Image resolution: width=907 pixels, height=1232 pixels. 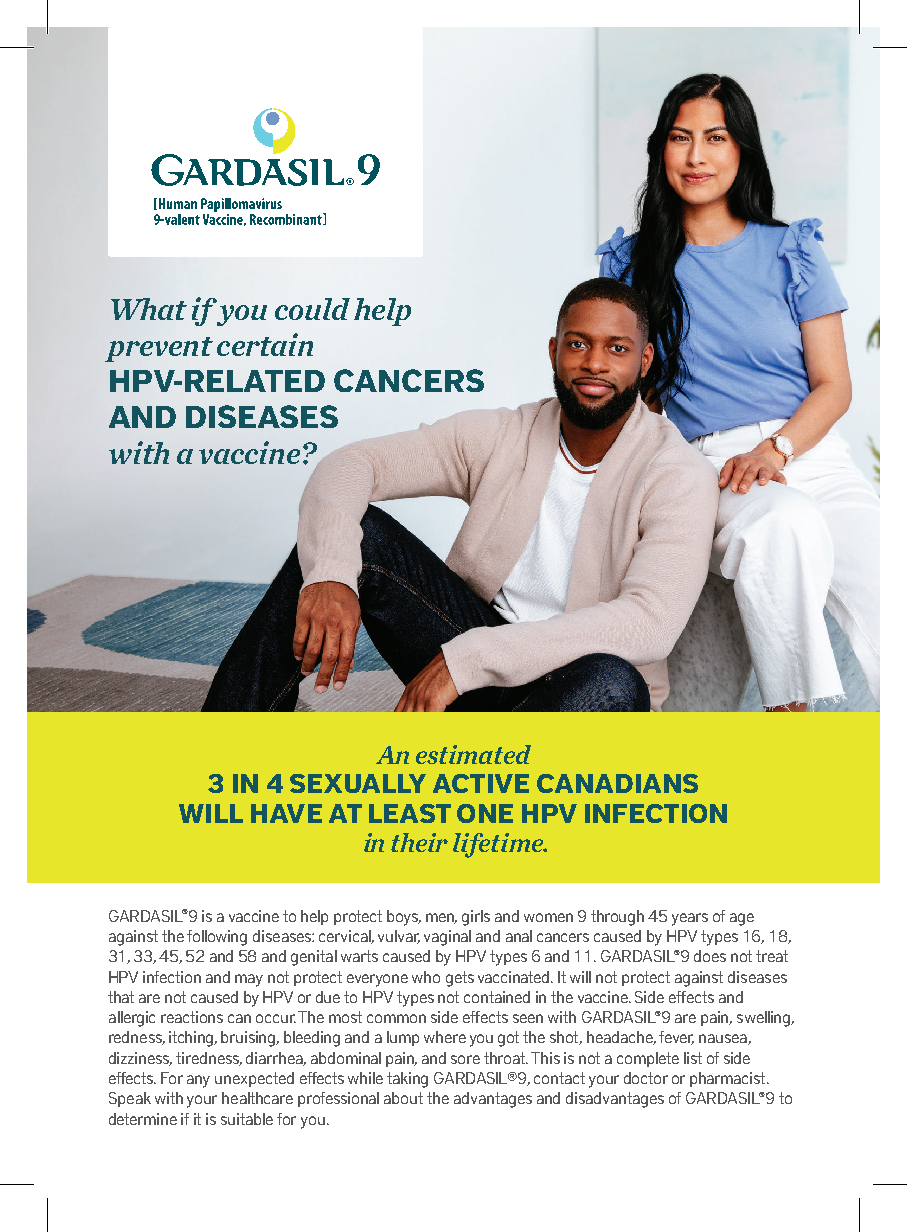 What do you see at coordinates (265, 344) in the screenshot?
I see `certain` at bounding box center [265, 344].
